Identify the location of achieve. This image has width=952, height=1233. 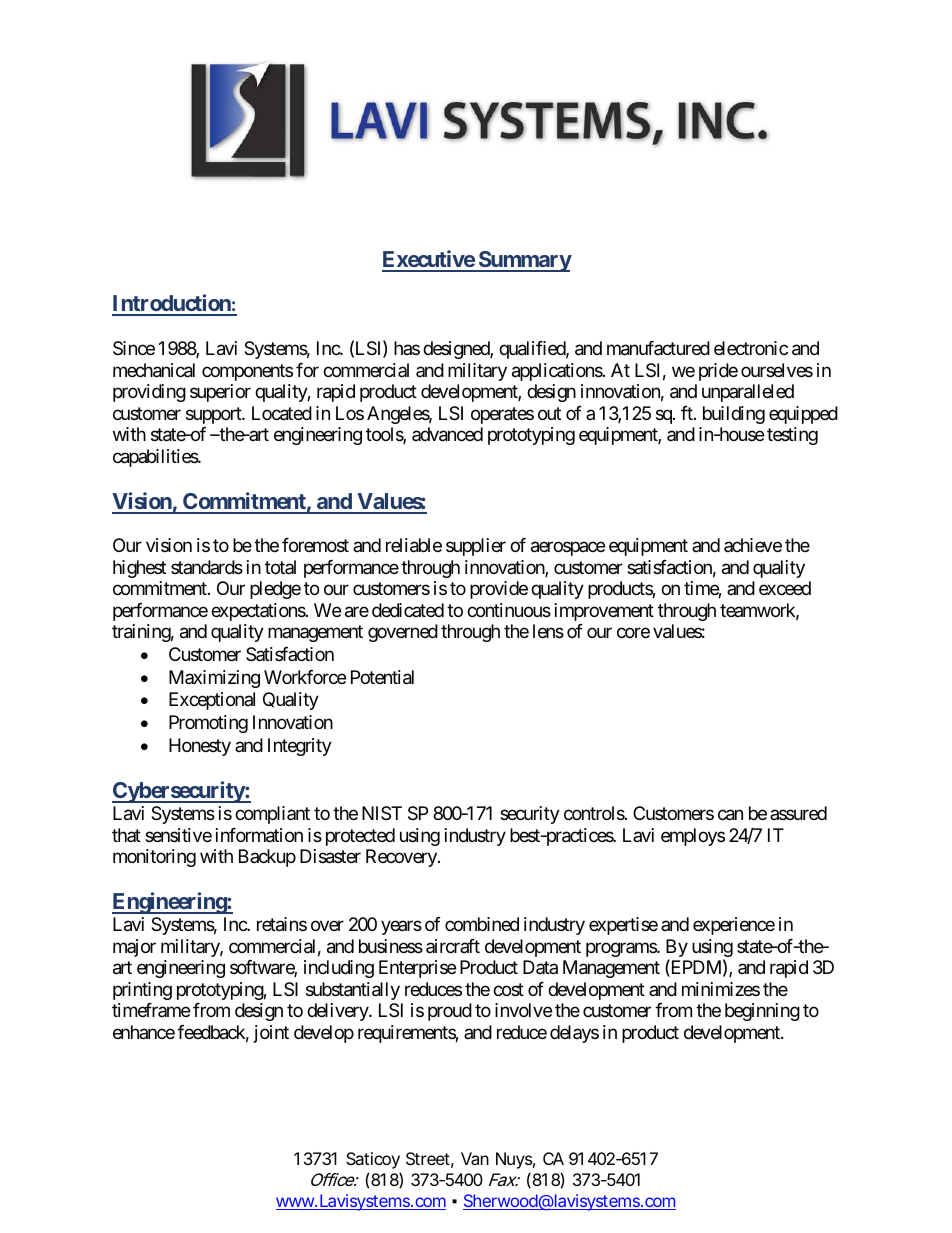
(753, 545).
